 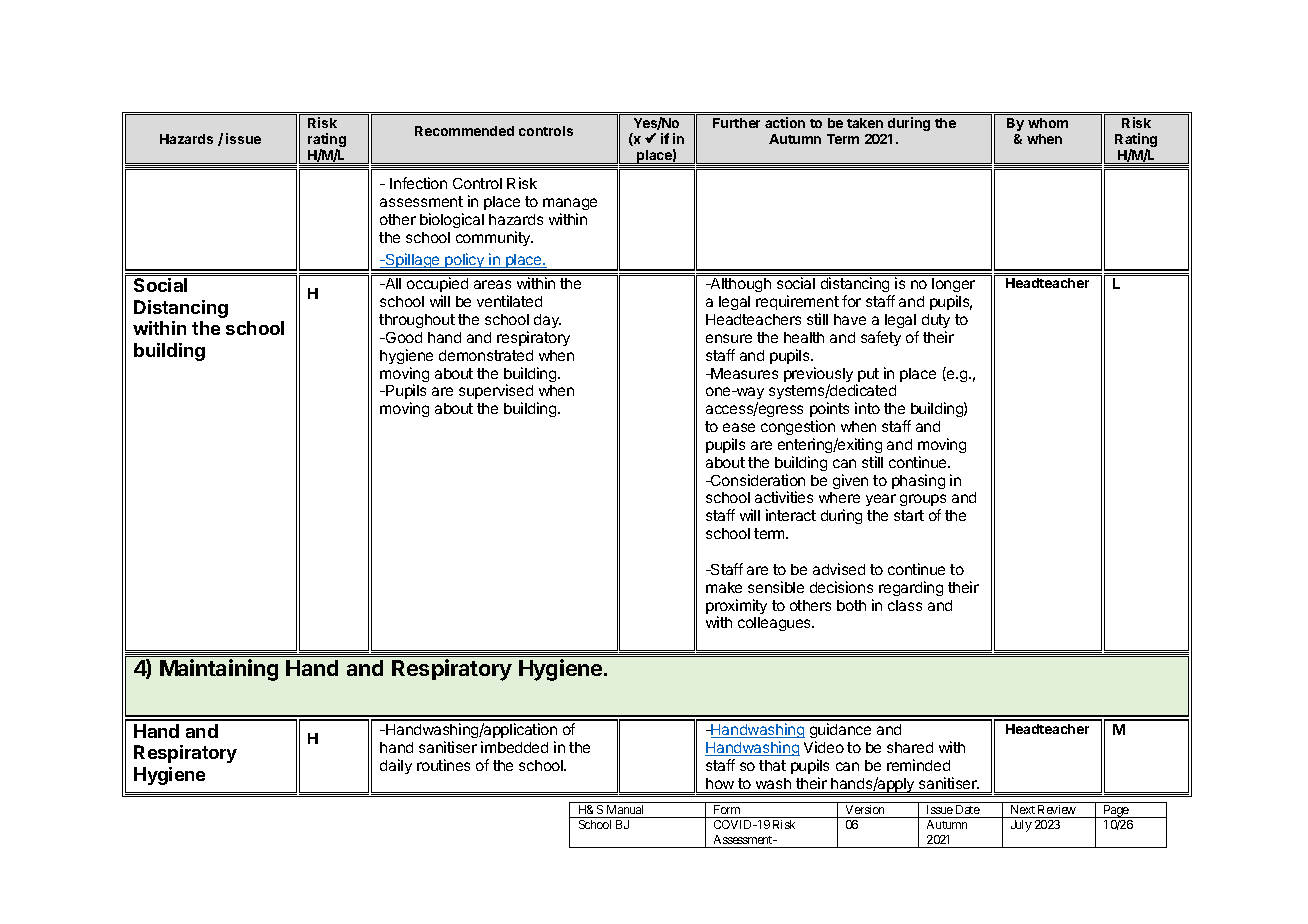 I want to click on day, so click(x=547, y=321).
